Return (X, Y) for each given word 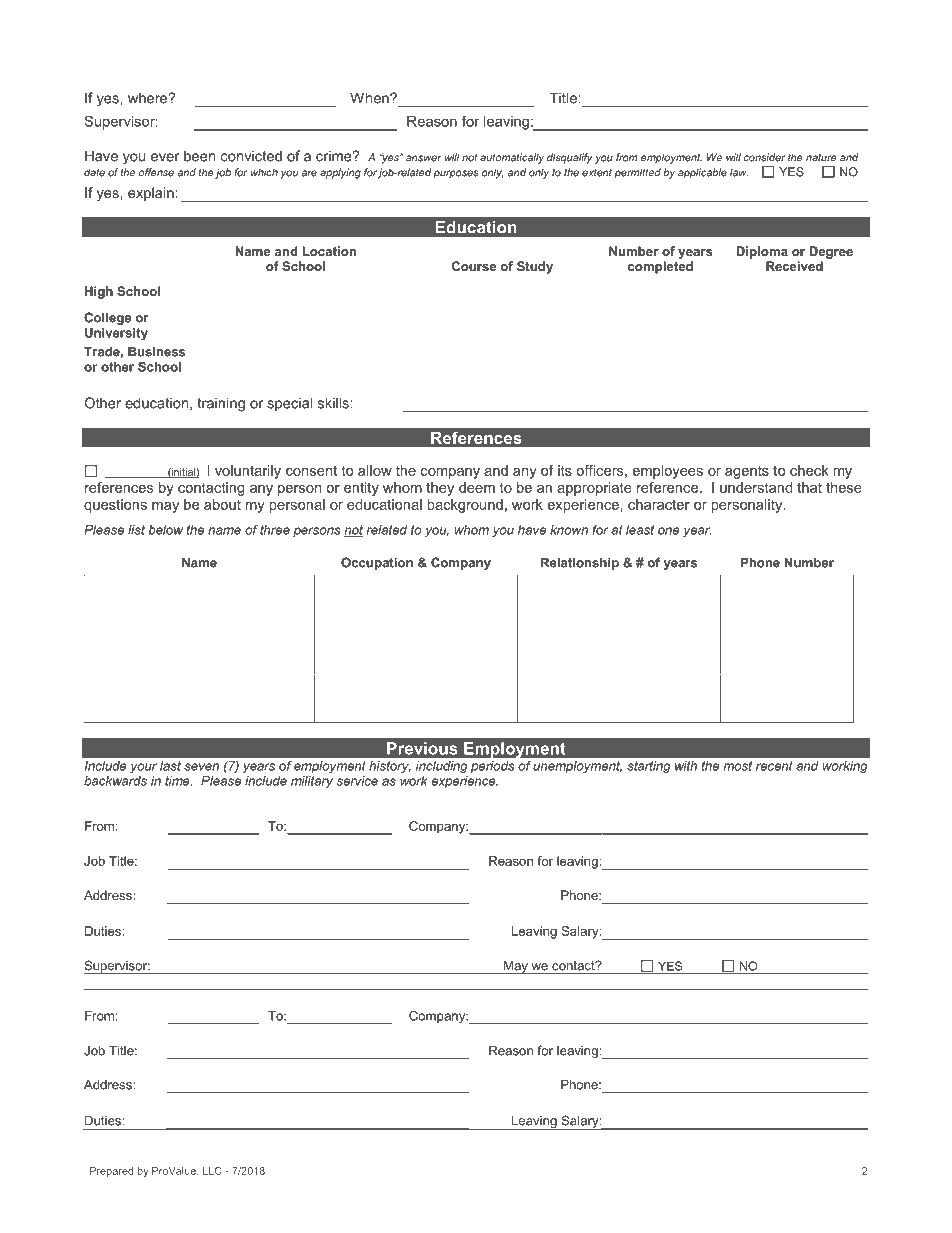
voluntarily (248, 472)
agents (747, 472)
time (178, 781)
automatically (512, 158)
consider (764, 157)
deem (477, 487)
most (738, 766)
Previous (422, 748)
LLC (212, 1171)
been (199, 156)
